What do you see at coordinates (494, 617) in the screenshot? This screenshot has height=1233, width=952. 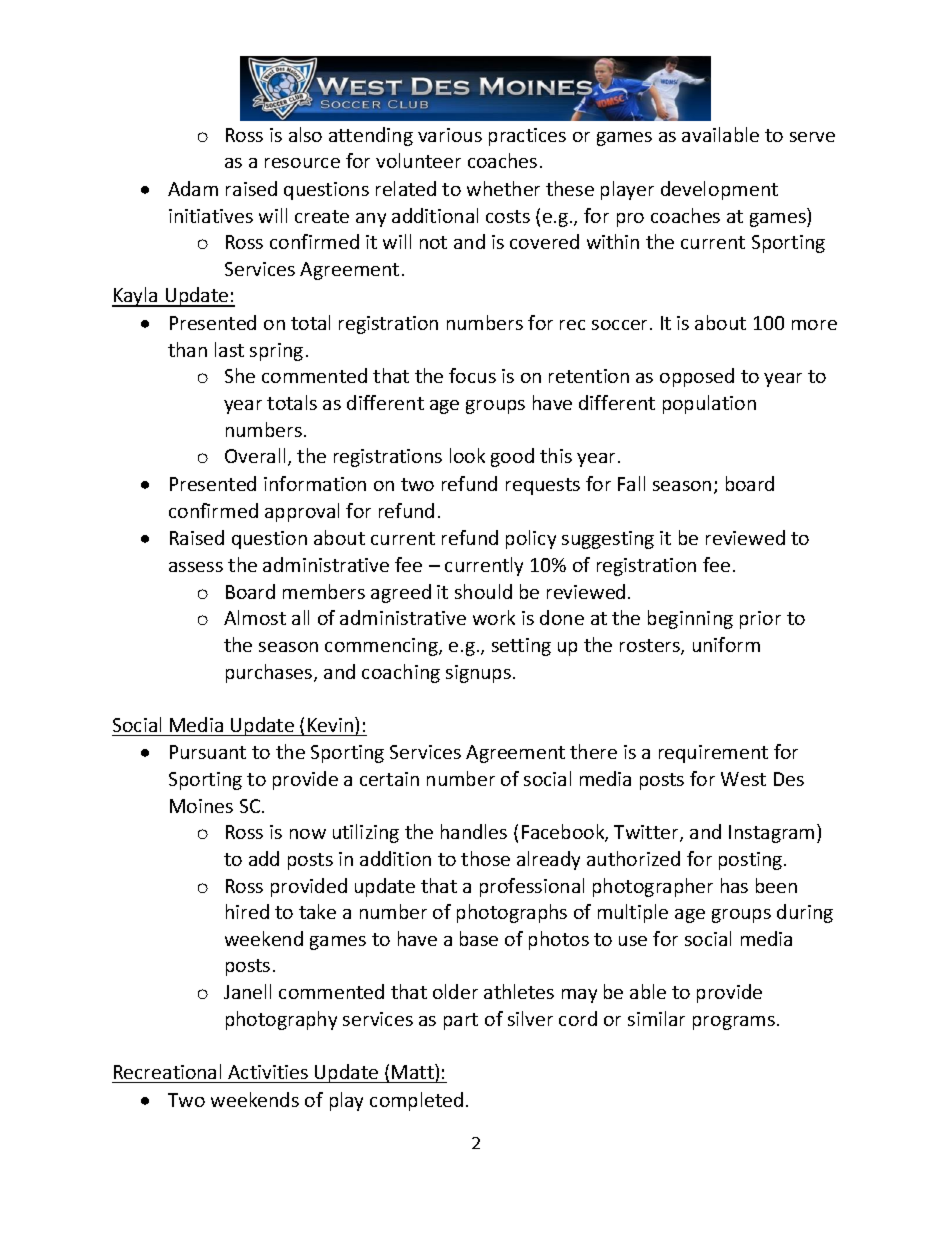 I see `work` at bounding box center [494, 617].
